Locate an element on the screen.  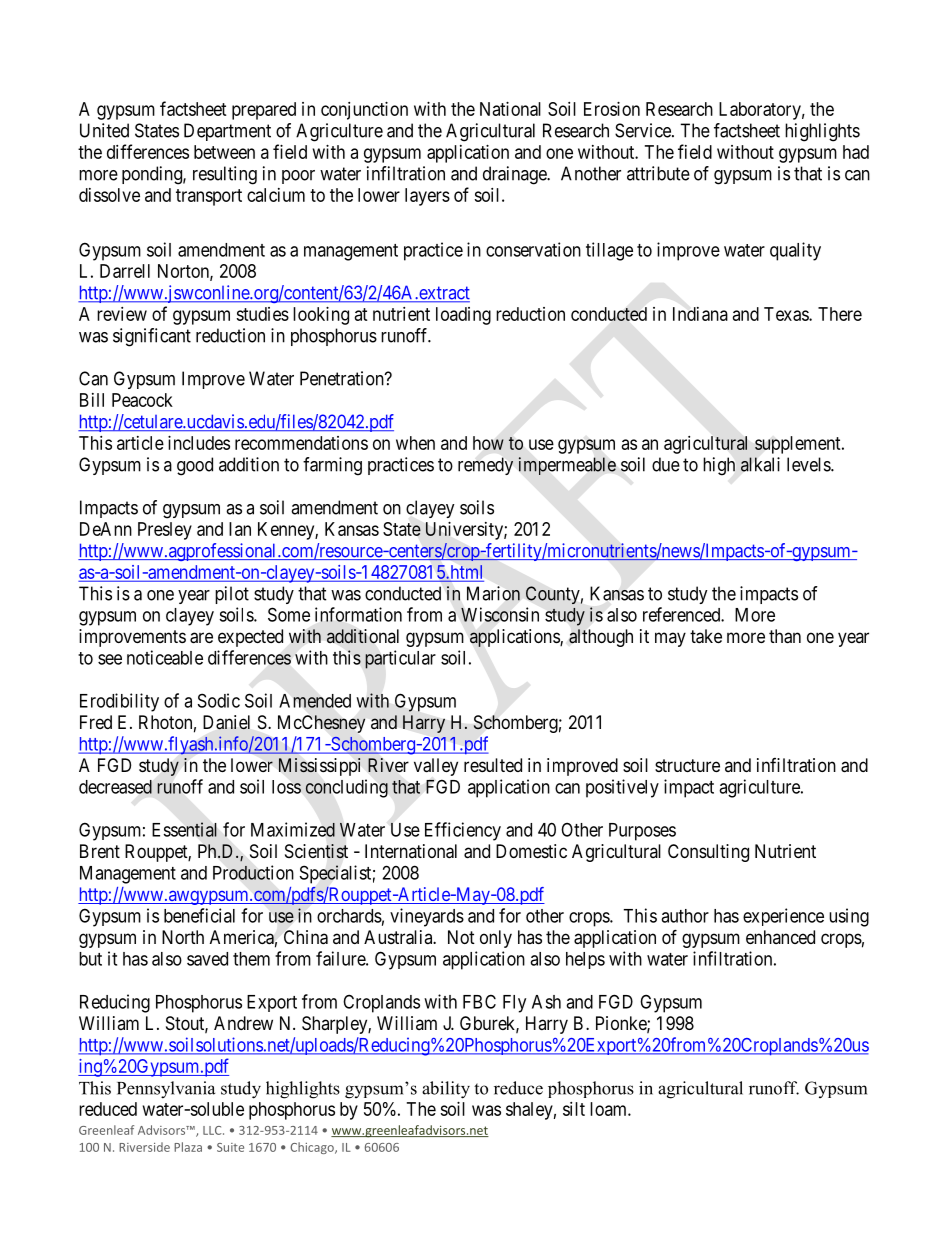
structure is located at coordinates (687, 765).
